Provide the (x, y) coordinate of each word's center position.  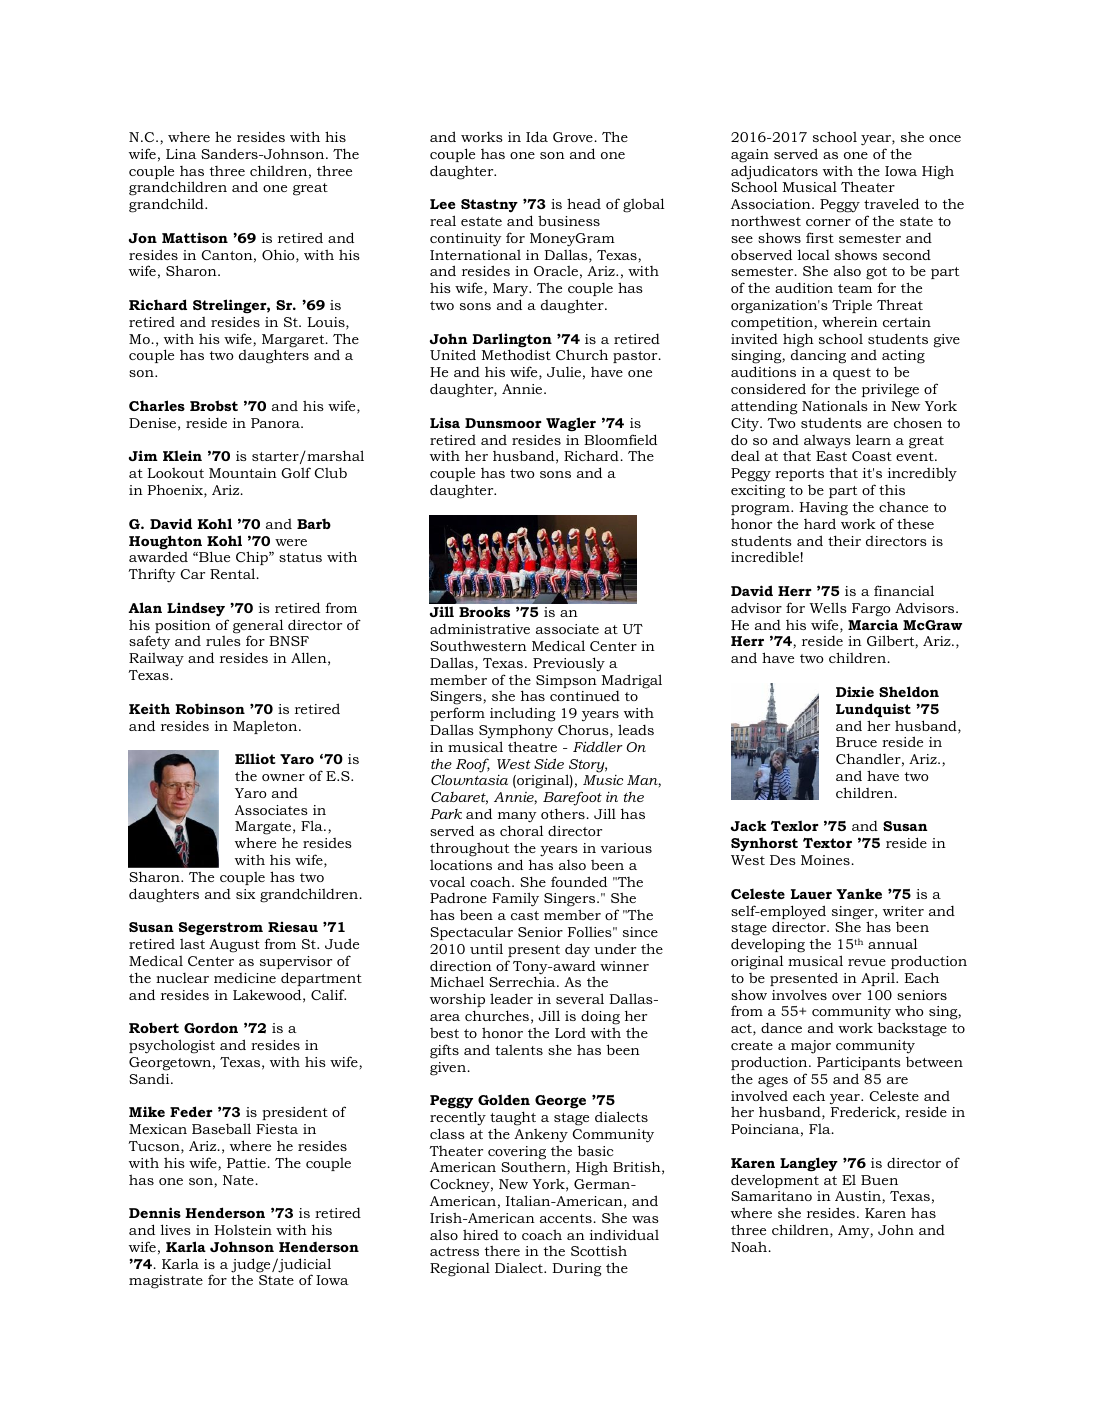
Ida (537, 136)
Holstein (243, 1230)
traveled (891, 203)
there (502, 1250)
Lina (181, 154)
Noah (750, 1246)
